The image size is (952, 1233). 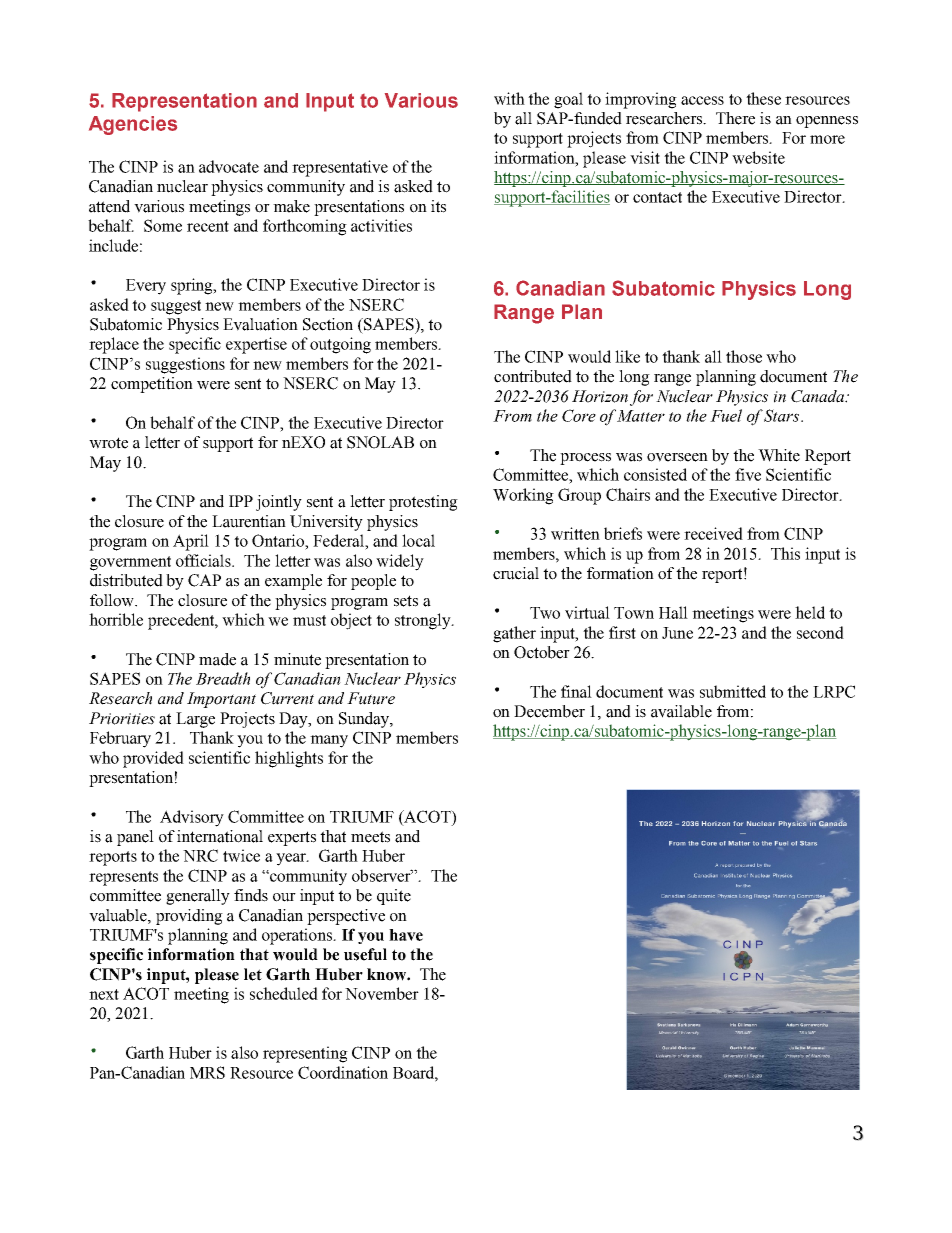 What do you see at coordinates (733, 691) in the image?
I see `submitted` at bounding box center [733, 691].
